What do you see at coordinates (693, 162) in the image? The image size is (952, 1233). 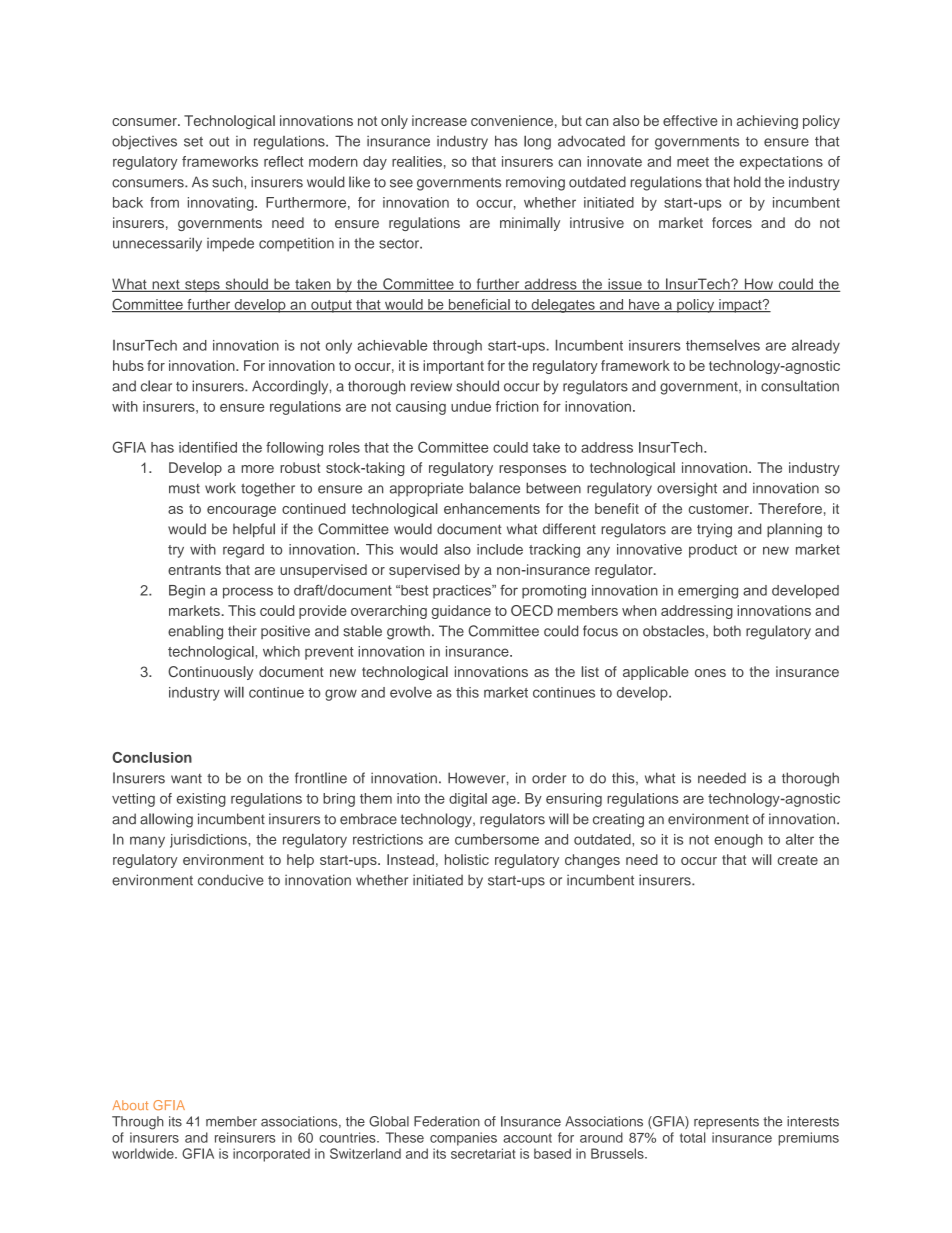 I see `meet` at bounding box center [693, 162].
